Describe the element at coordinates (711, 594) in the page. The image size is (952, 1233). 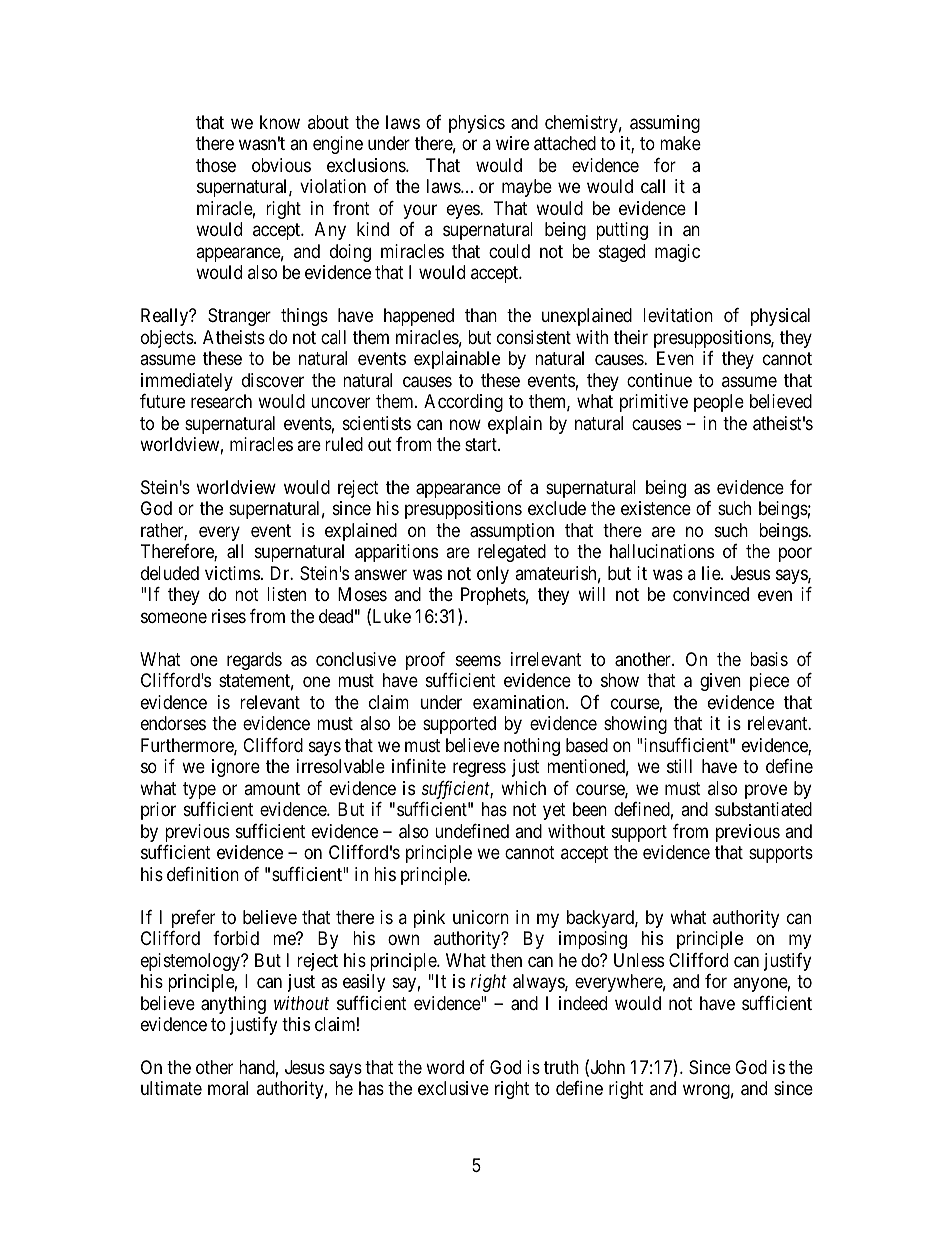
I see `convinced` at that location.
